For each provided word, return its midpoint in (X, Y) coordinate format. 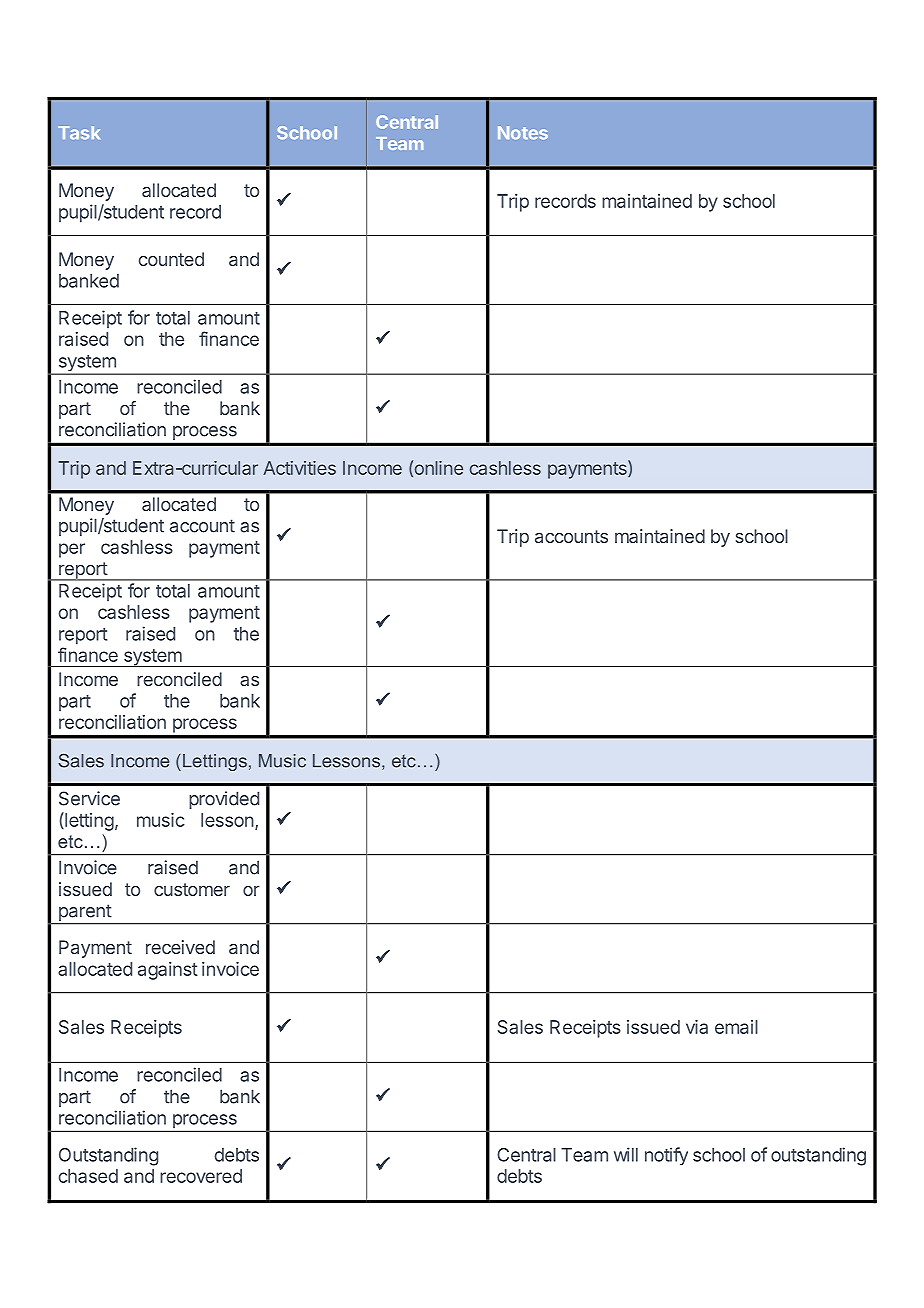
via (697, 1027)
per (72, 550)
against (168, 971)
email (736, 1027)
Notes (523, 133)
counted (171, 259)
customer (192, 889)
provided (224, 800)
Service (89, 798)
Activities (299, 468)
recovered (201, 1176)
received (180, 947)
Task (79, 133)
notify (666, 1156)
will (626, 1154)
